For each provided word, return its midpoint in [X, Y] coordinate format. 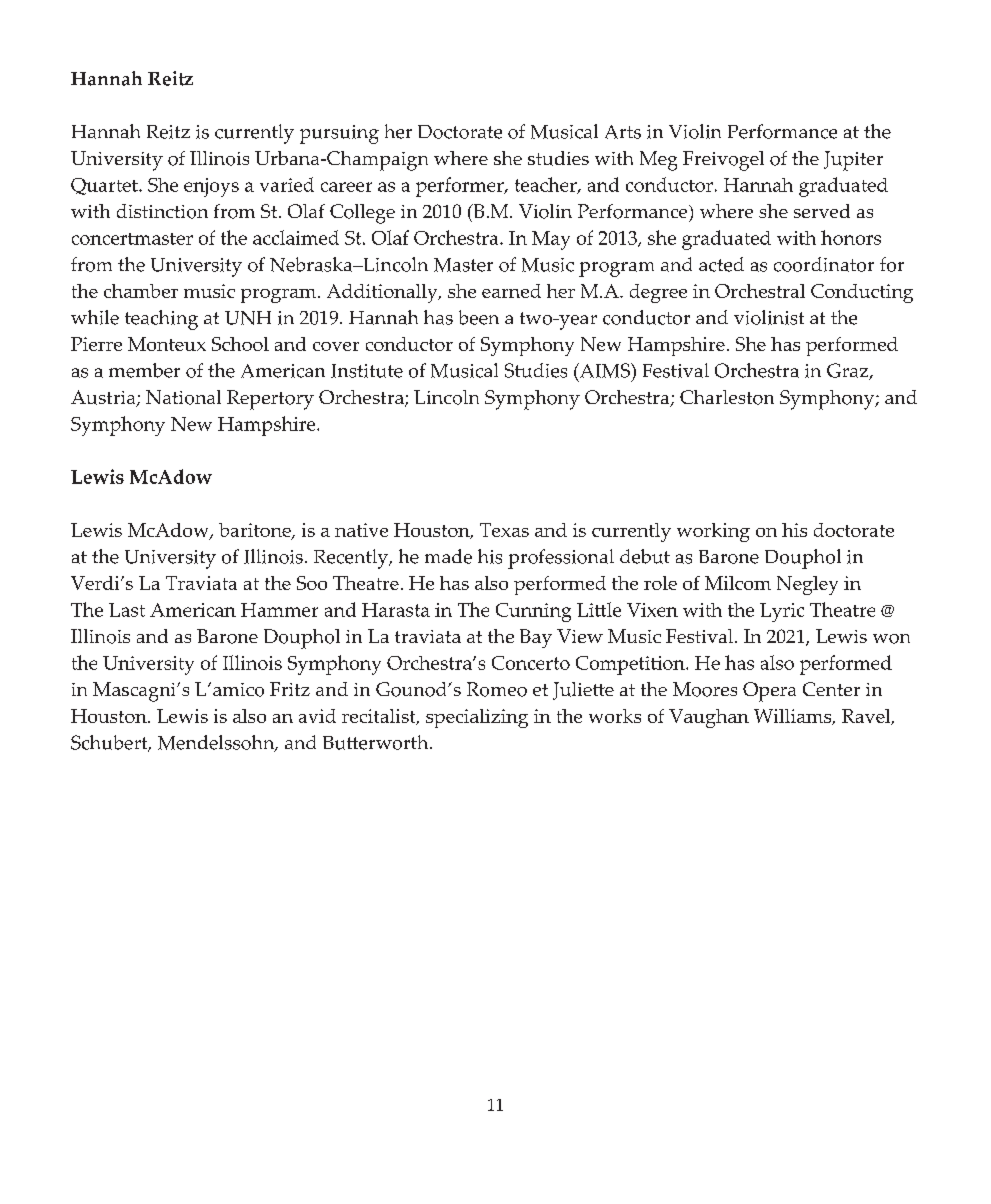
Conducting [862, 293]
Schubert [110, 743]
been [479, 317]
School [240, 344]
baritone [256, 531]
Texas [504, 530]
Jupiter [853, 161]
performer [461, 187]
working [713, 532]
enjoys [211, 187]
